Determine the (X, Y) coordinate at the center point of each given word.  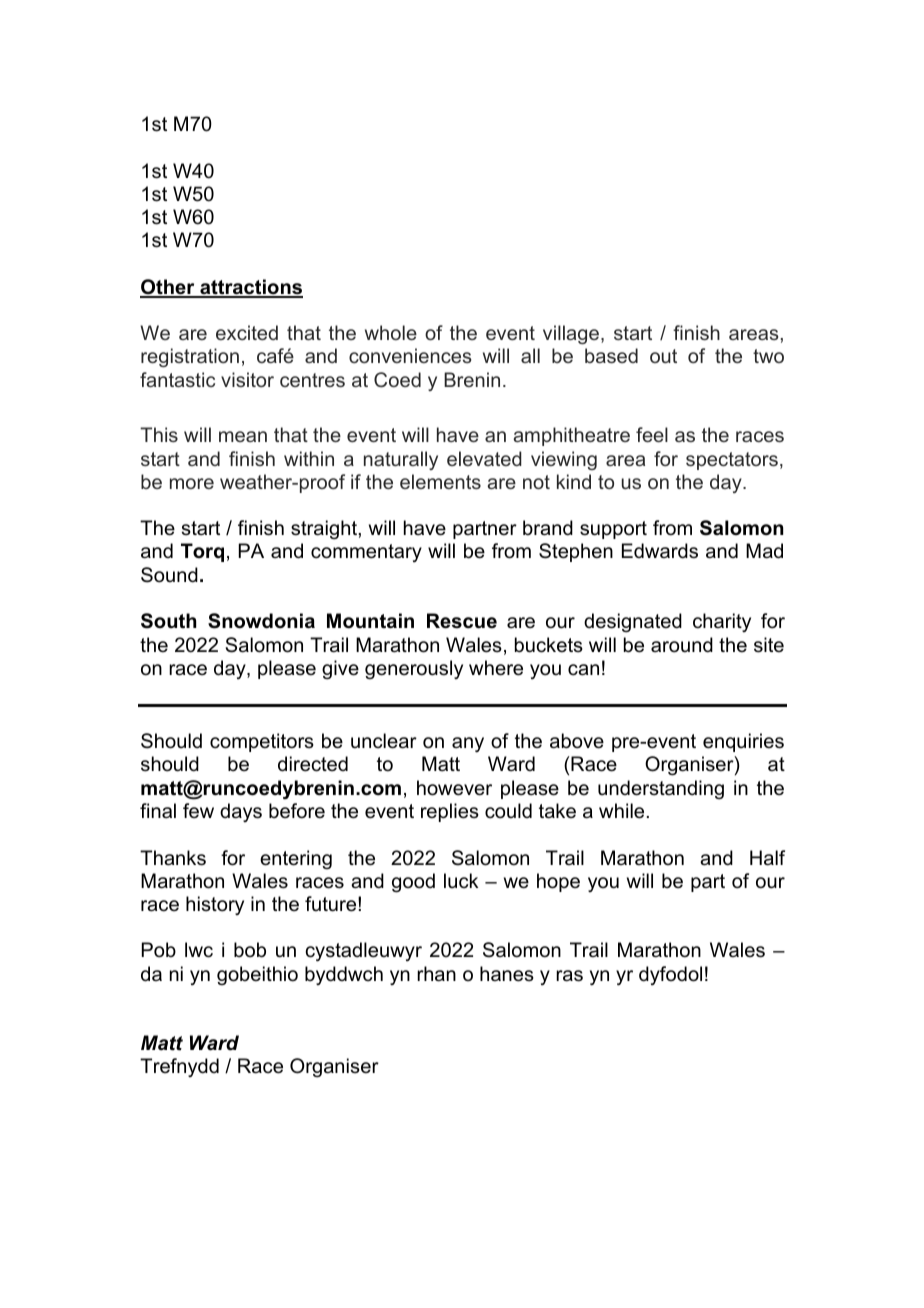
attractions (250, 288)
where (496, 668)
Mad (764, 551)
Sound (169, 575)
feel (652, 434)
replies (450, 812)
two (768, 356)
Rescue (462, 621)
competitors (262, 742)
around (682, 645)
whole (391, 332)
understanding (661, 790)
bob (250, 950)
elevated (484, 458)
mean (243, 436)
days (241, 812)
